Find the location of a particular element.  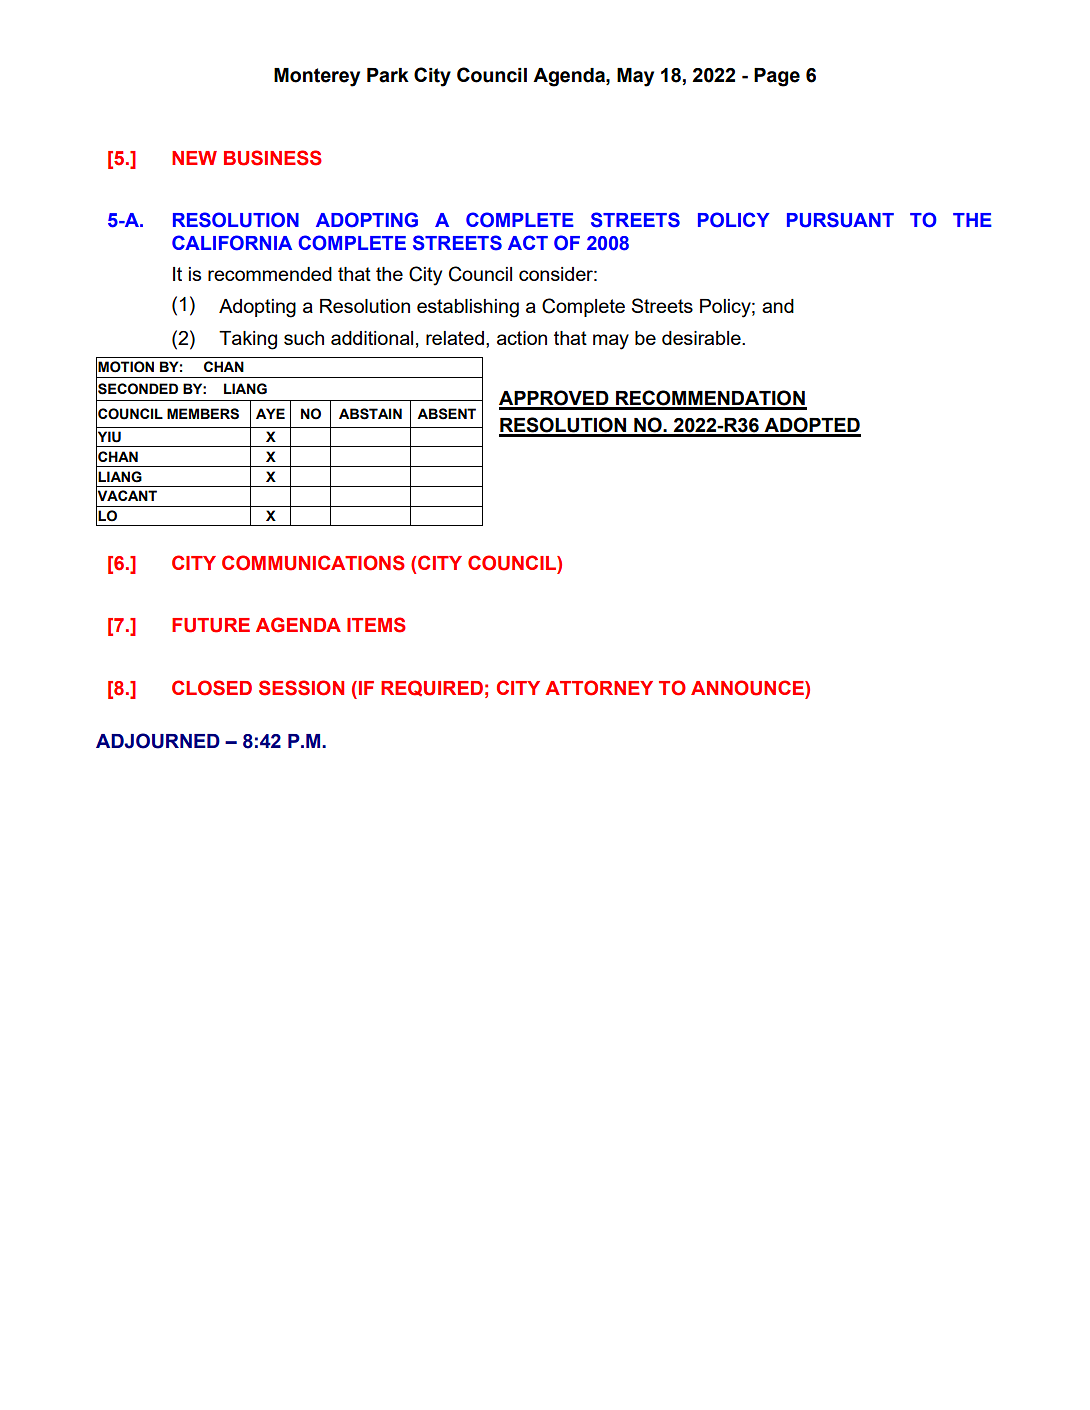

Page is located at coordinates (777, 77).
